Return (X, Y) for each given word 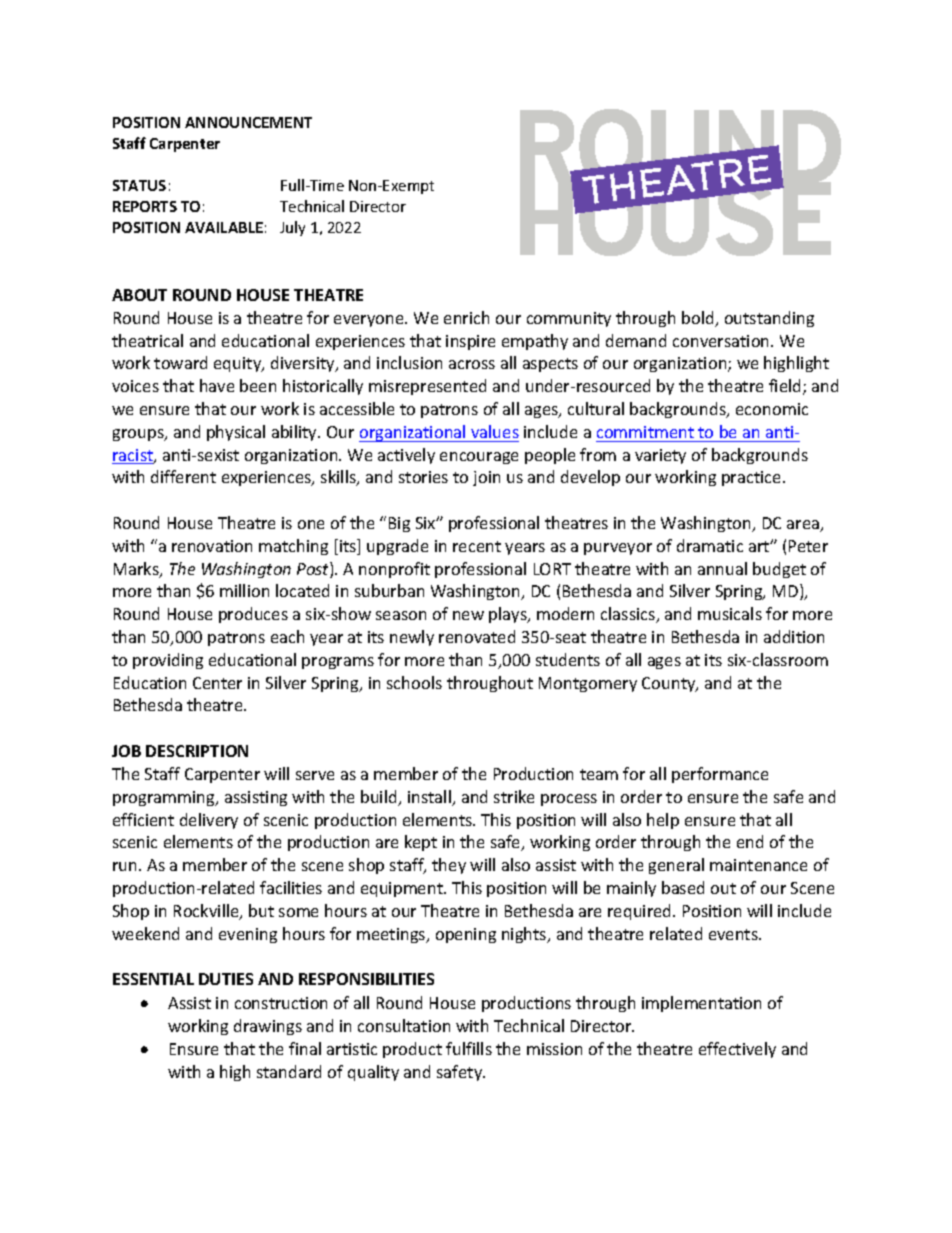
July (292, 228)
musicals (730, 613)
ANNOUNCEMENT (248, 122)
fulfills (469, 1048)
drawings (268, 1027)
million (244, 590)
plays (509, 615)
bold (699, 319)
